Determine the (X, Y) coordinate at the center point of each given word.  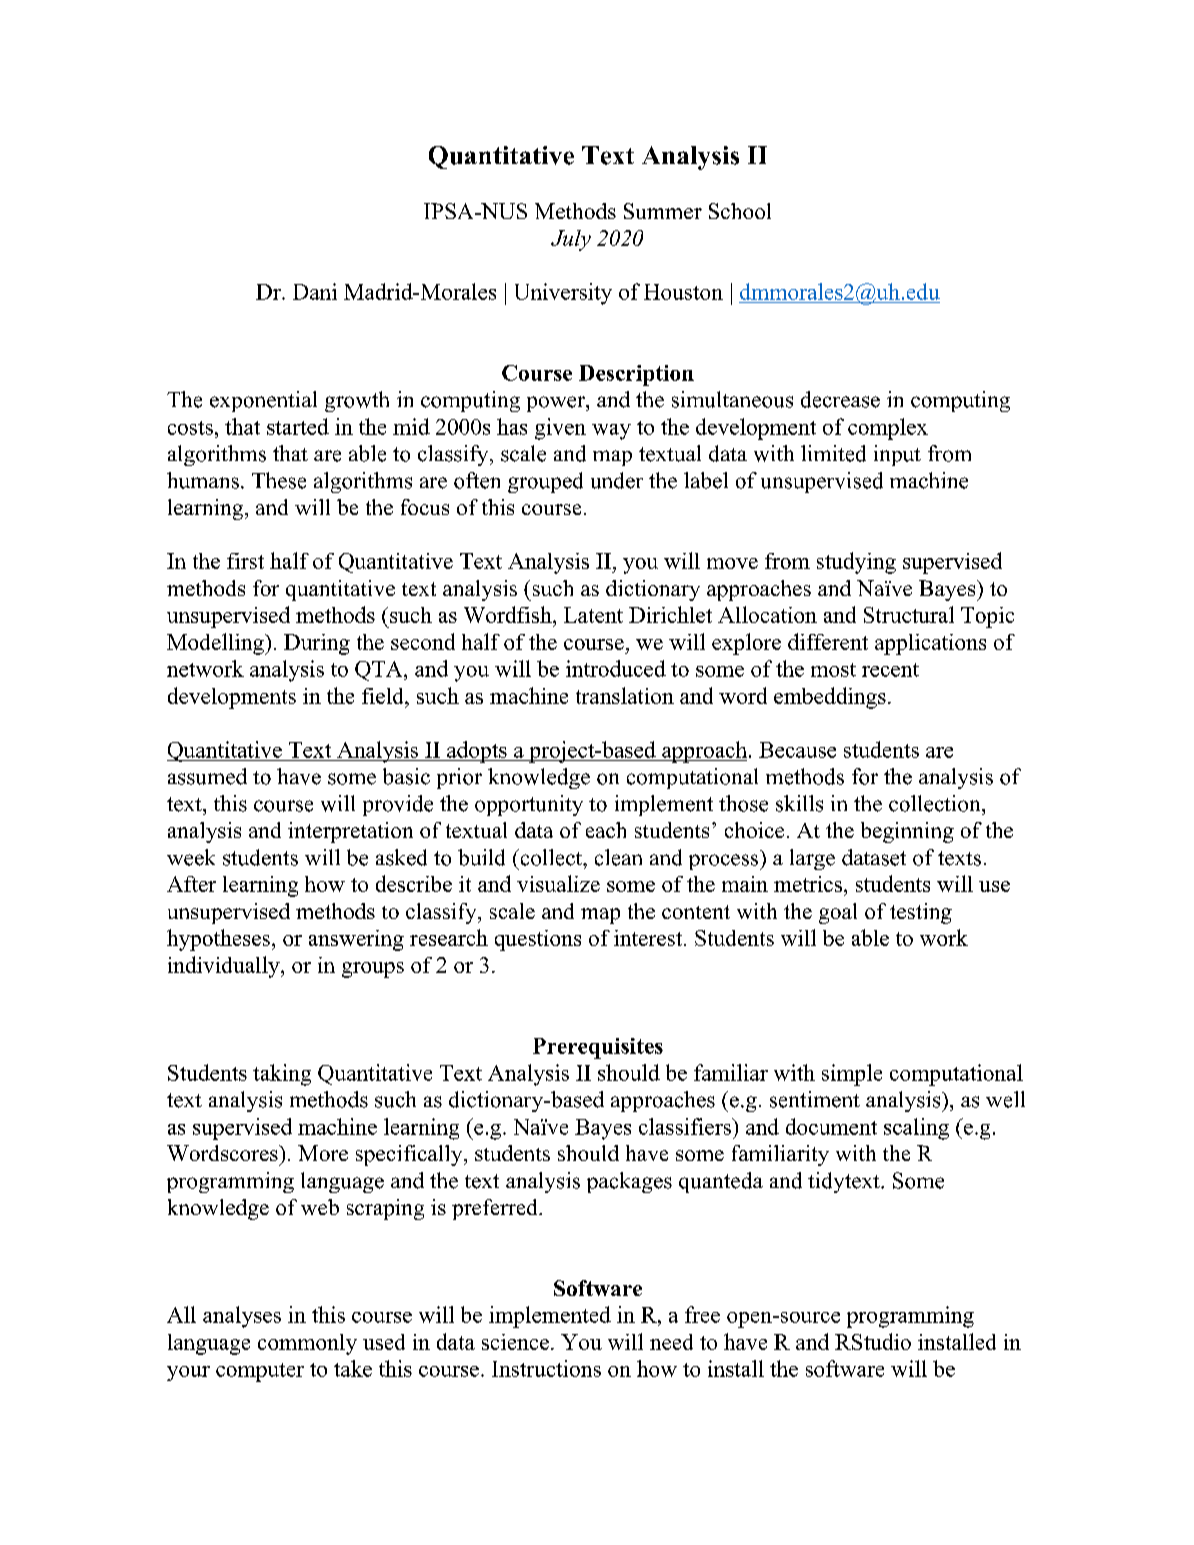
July (571, 240)
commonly (307, 1344)
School (740, 211)
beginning (907, 832)
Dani (315, 291)
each (606, 830)
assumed (207, 776)
